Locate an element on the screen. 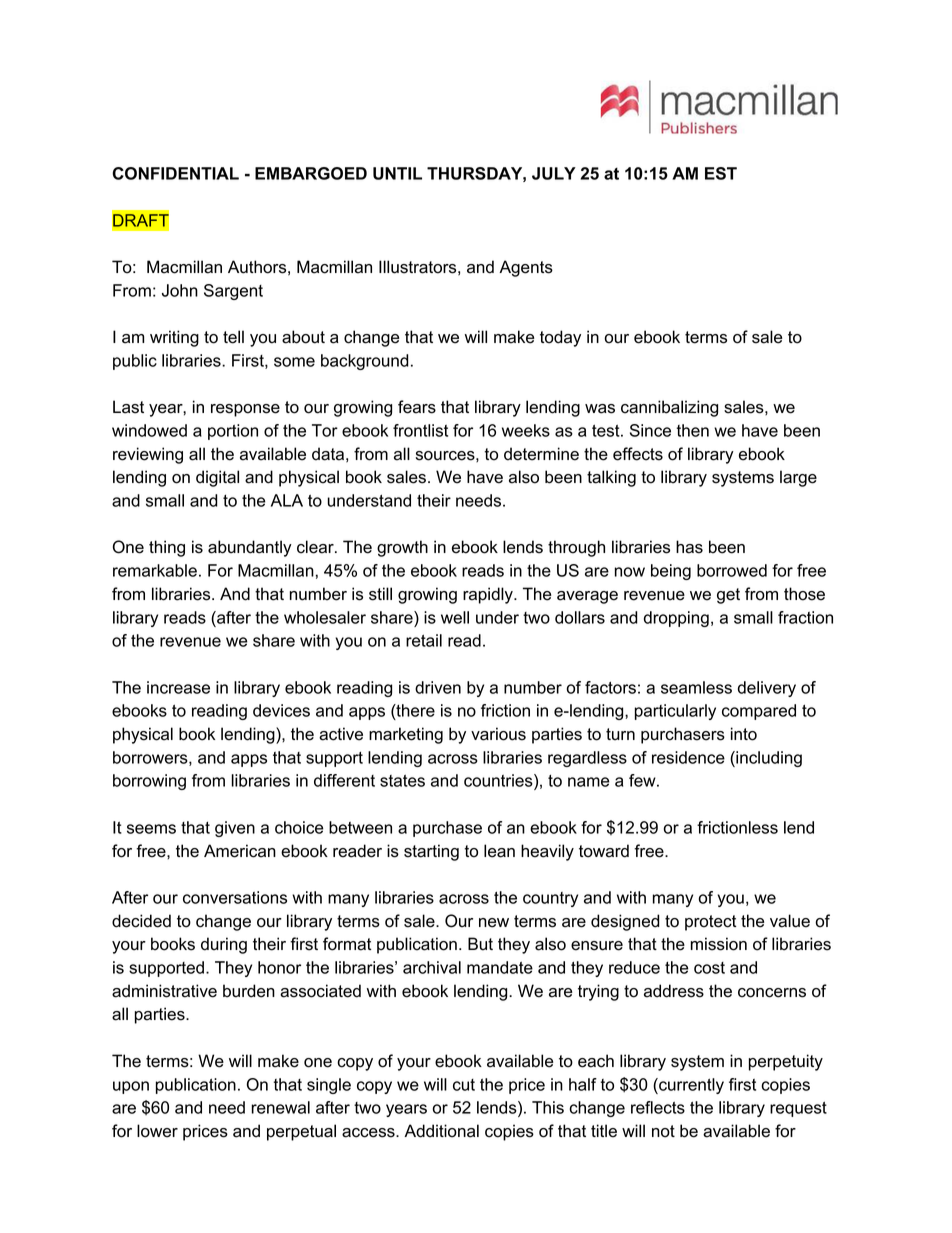  lower is located at coordinates (157, 1131).
